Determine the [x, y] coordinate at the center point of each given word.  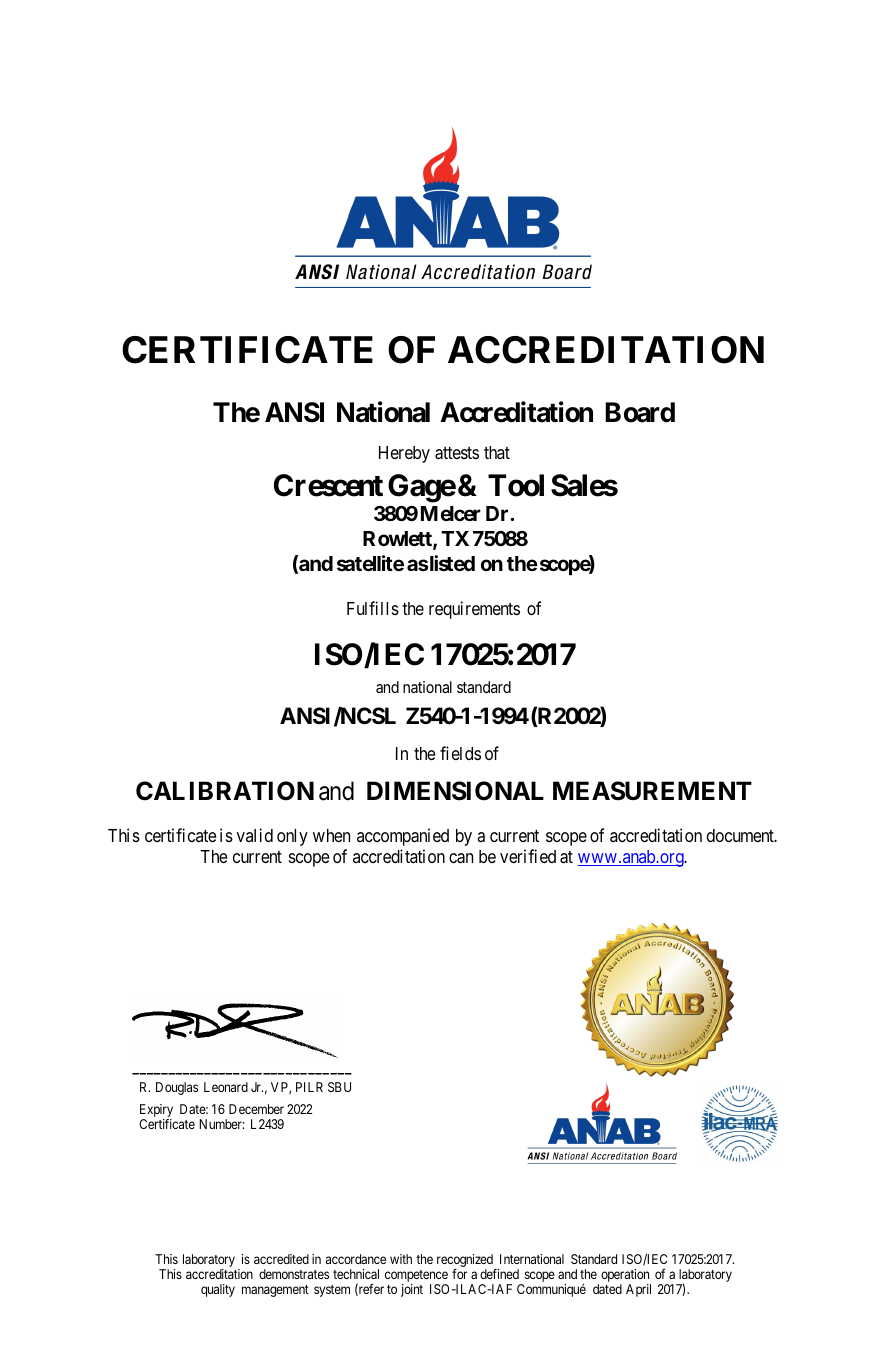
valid [255, 835]
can [461, 858]
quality [218, 1290]
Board [640, 412]
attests [457, 453]
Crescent [328, 485]
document [741, 835]
